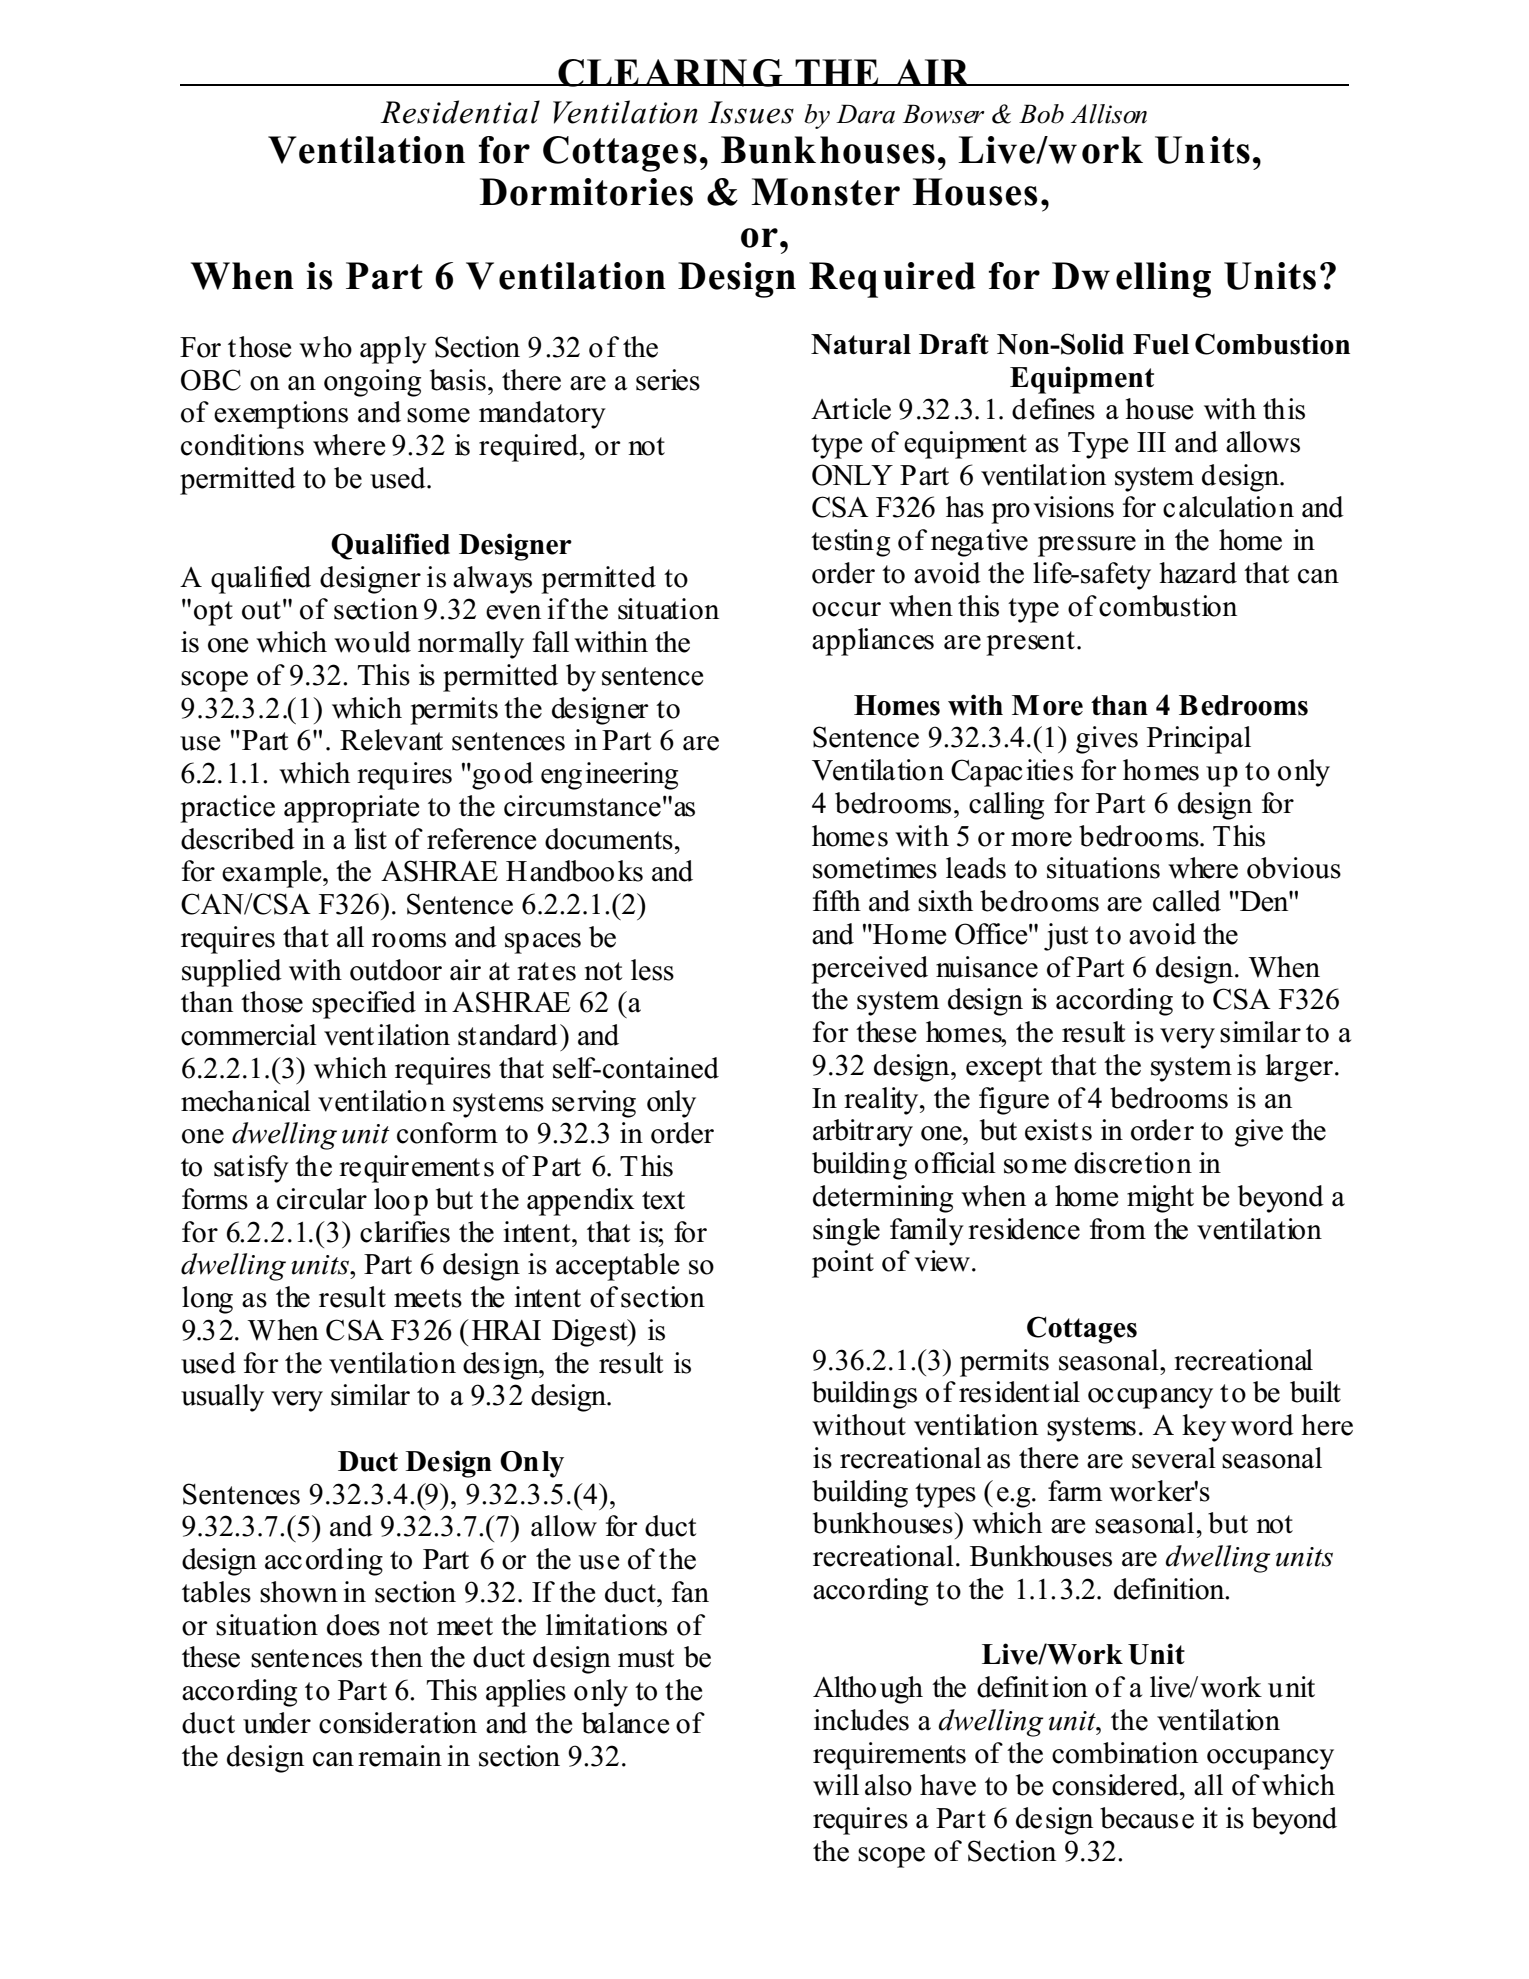 The image size is (1529, 1979). Describe the element at coordinates (1109, 114) in the screenshot. I see `Allison` at that location.
